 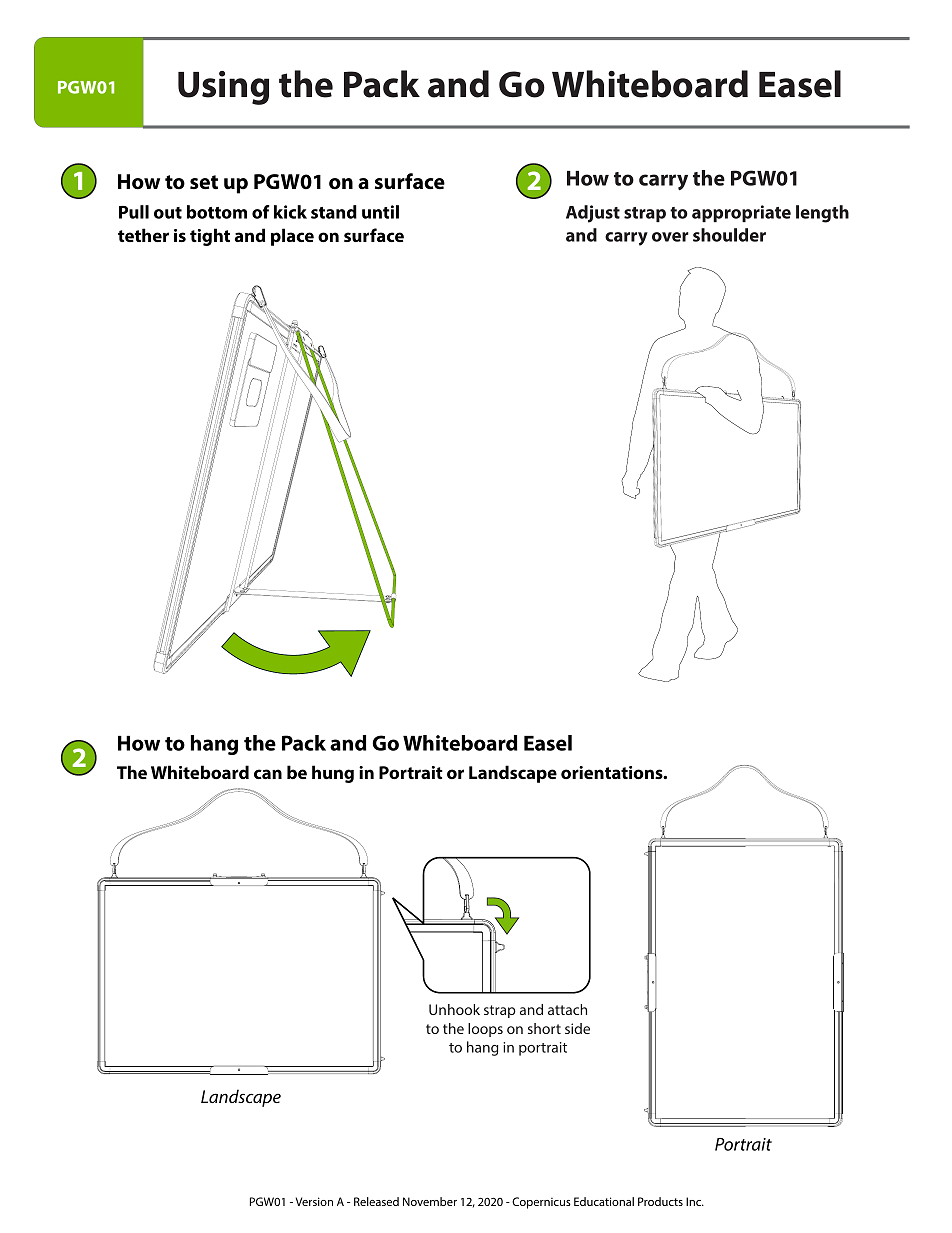 I want to click on until, so click(x=380, y=212).
